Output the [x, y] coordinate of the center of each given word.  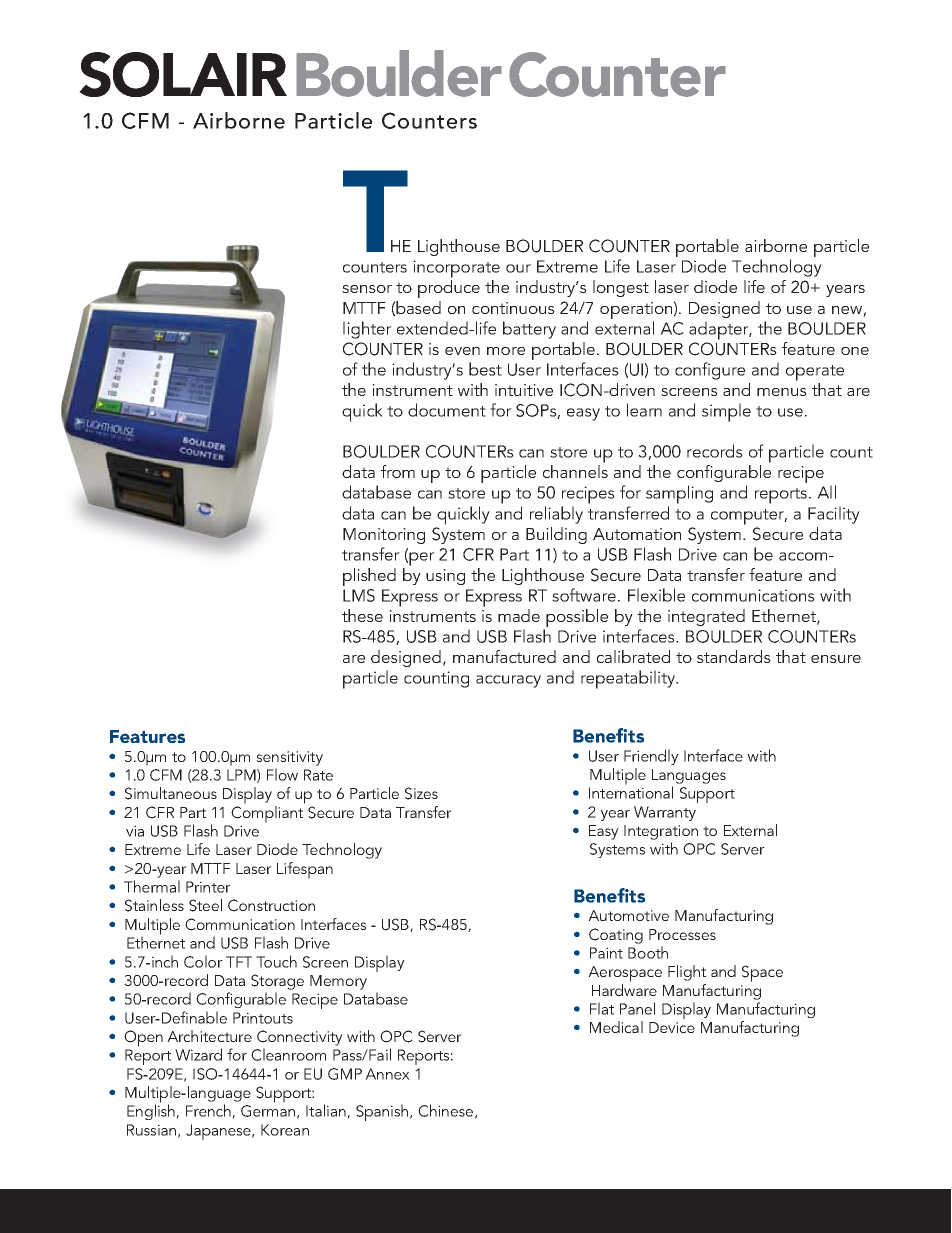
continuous [513, 308]
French [209, 1111]
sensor [367, 289]
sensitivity [289, 758]
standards [734, 656]
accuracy [508, 681]
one [855, 351]
